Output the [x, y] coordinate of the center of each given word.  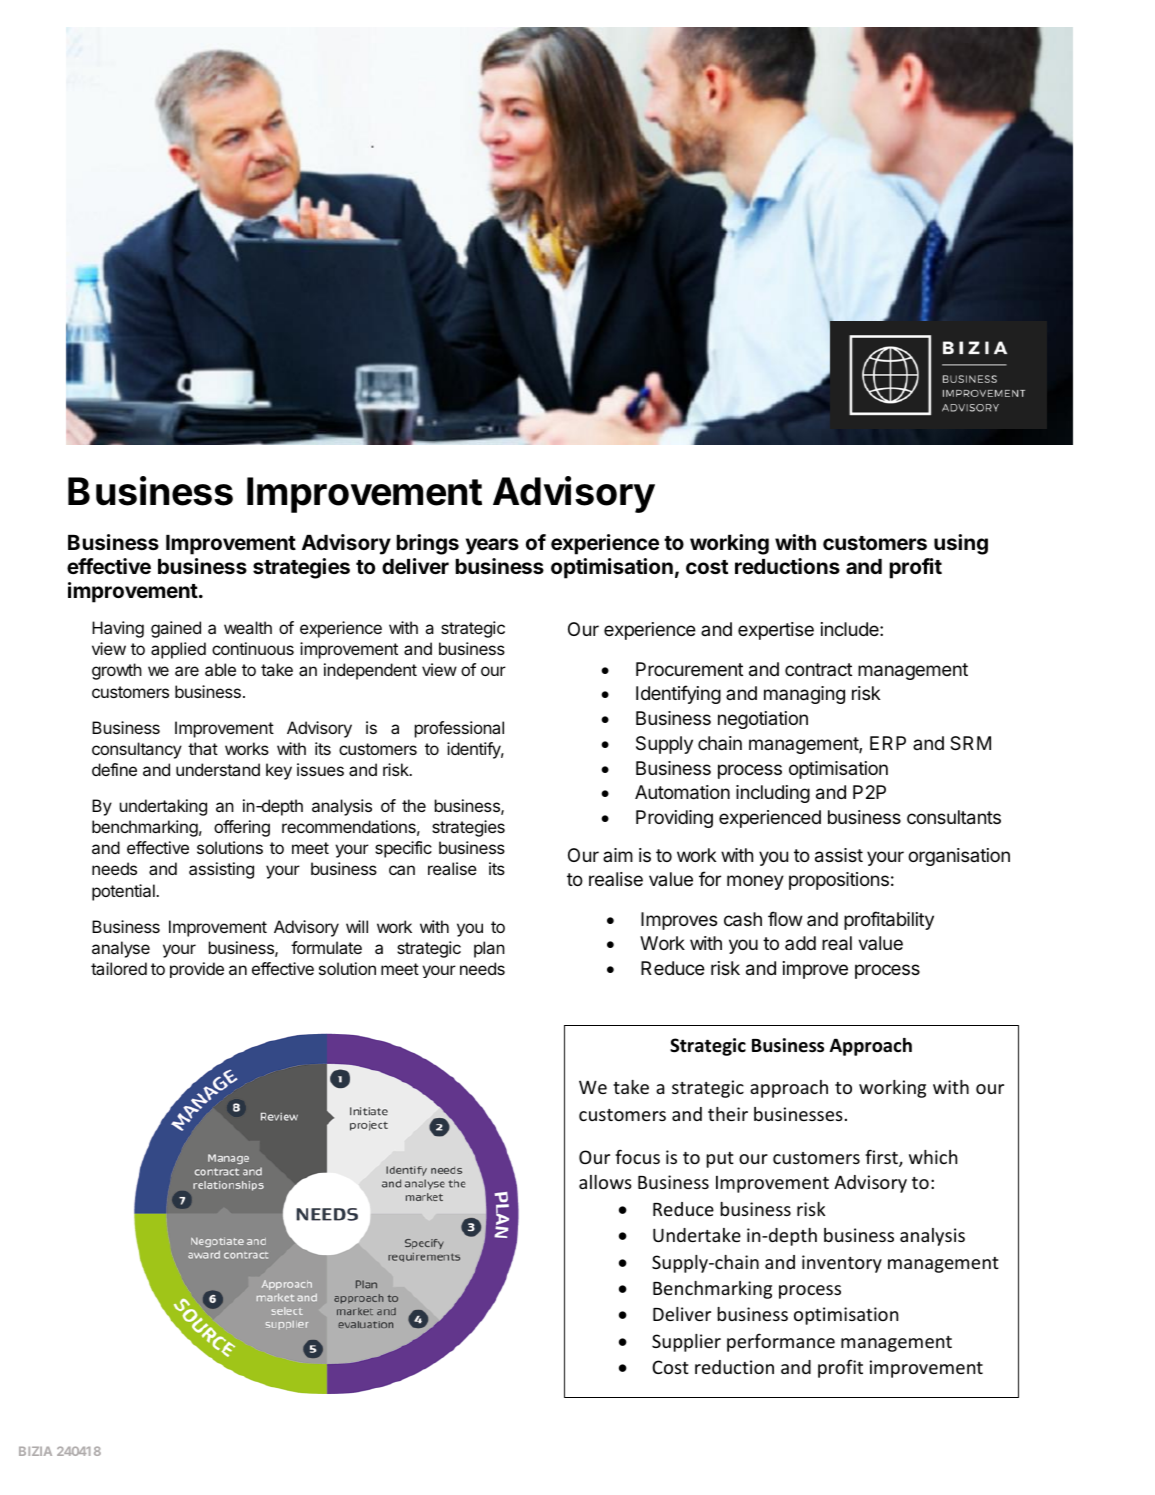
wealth [248, 627]
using [961, 544]
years [492, 546]
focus [637, 1156]
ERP [888, 743]
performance [781, 1342]
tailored [119, 968]
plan [489, 949]
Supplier [686, 1343]
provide [197, 970]
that [203, 748]
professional [459, 729]
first [882, 1158]
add [800, 943]
